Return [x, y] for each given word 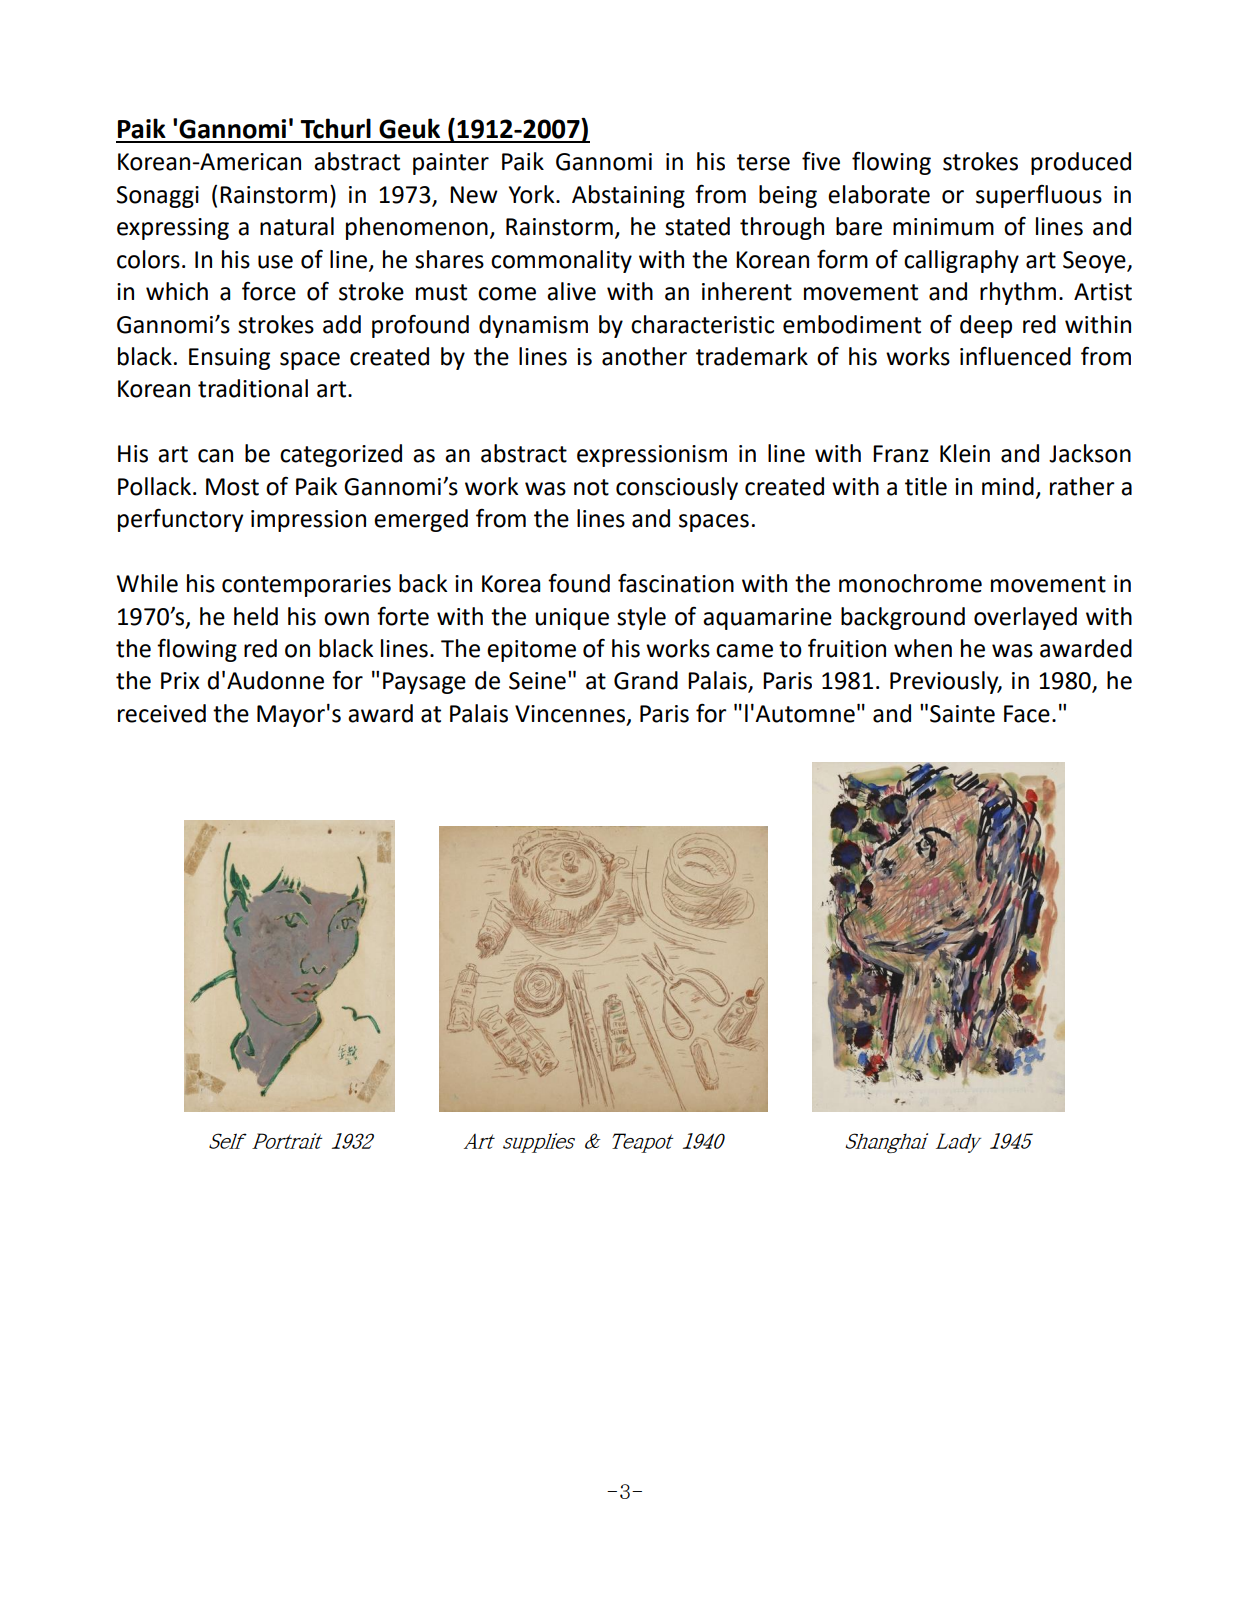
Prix [180, 680]
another [644, 356]
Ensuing [229, 359]
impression [308, 521]
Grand [646, 680]
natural [297, 226]
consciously [677, 488]
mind [1008, 486]
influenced [1015, 356]
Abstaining [628, 196]
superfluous [1039, 196]
